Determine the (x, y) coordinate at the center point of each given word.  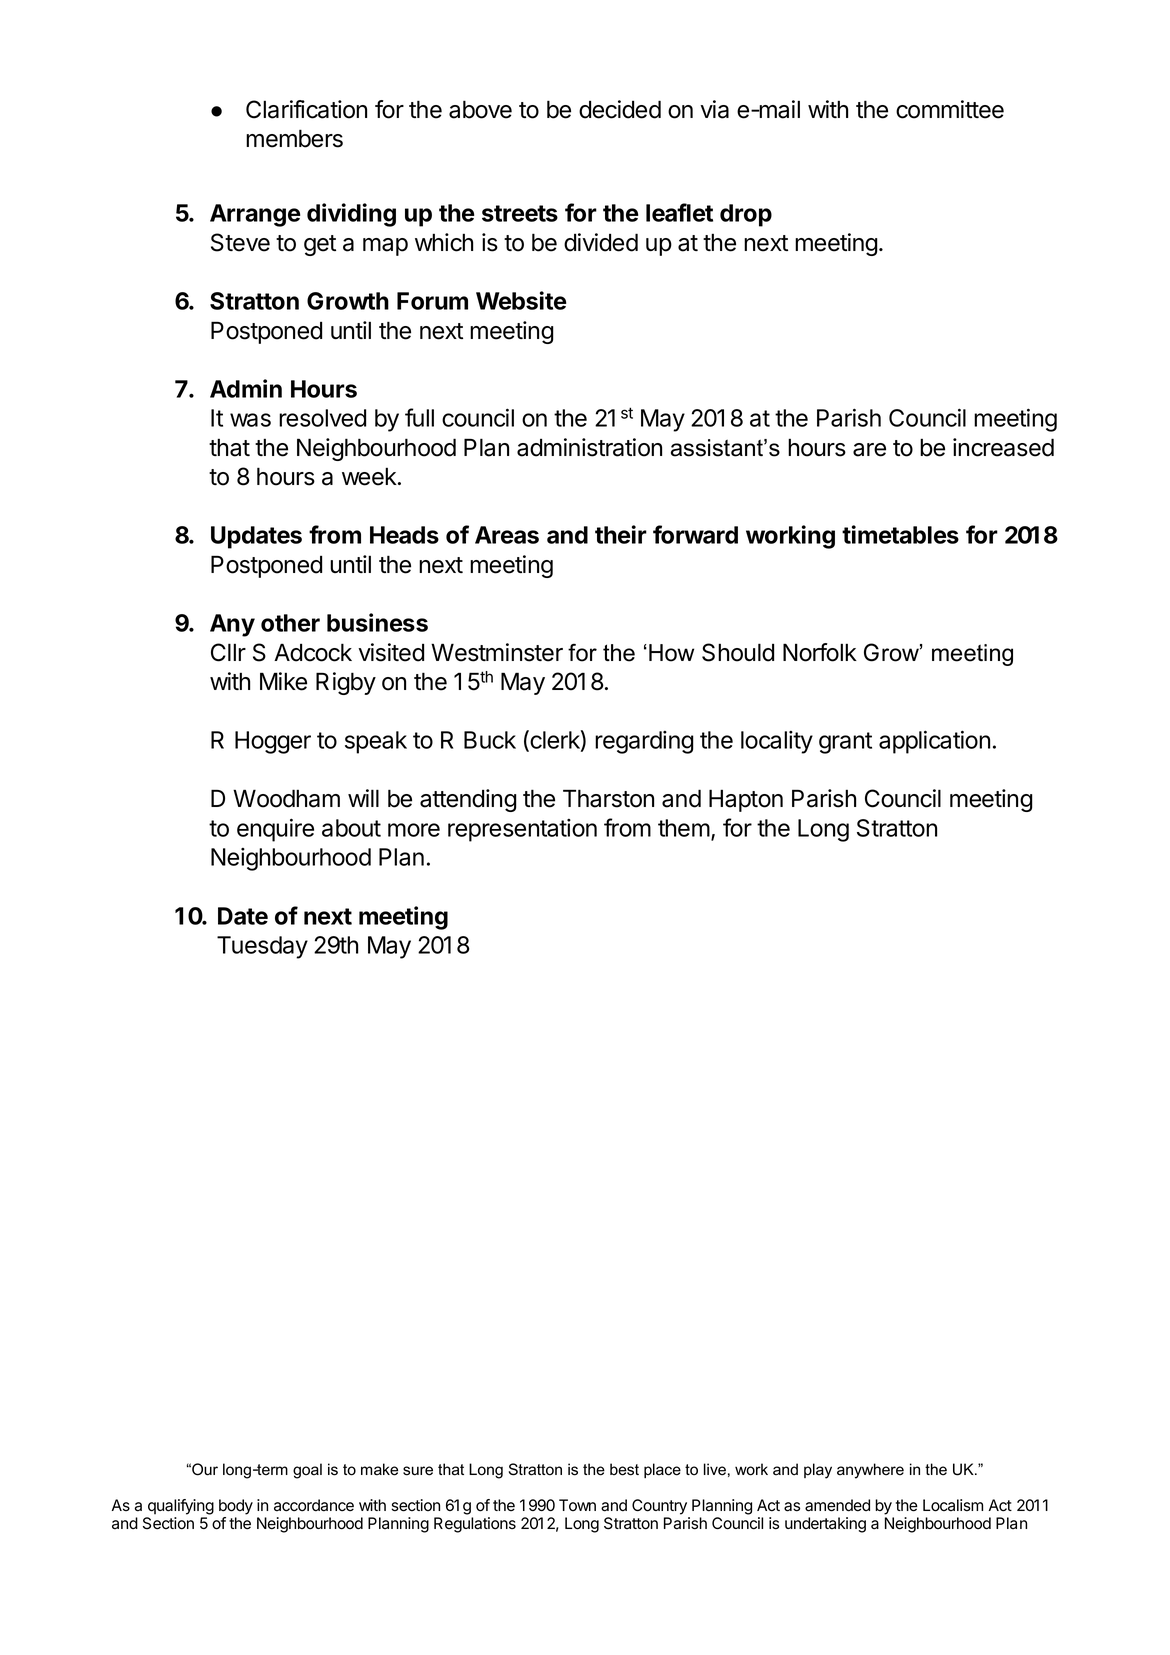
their (621, 534)
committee (950, 109)
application (934, 742)
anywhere (870, 1471)
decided (620, 109)
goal (307, 1471)
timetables (900, 534)
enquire (275, 830)
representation (522, 830)
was (250, 420)
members (294, 138)
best (624, 1469)
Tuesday (262, 947)
